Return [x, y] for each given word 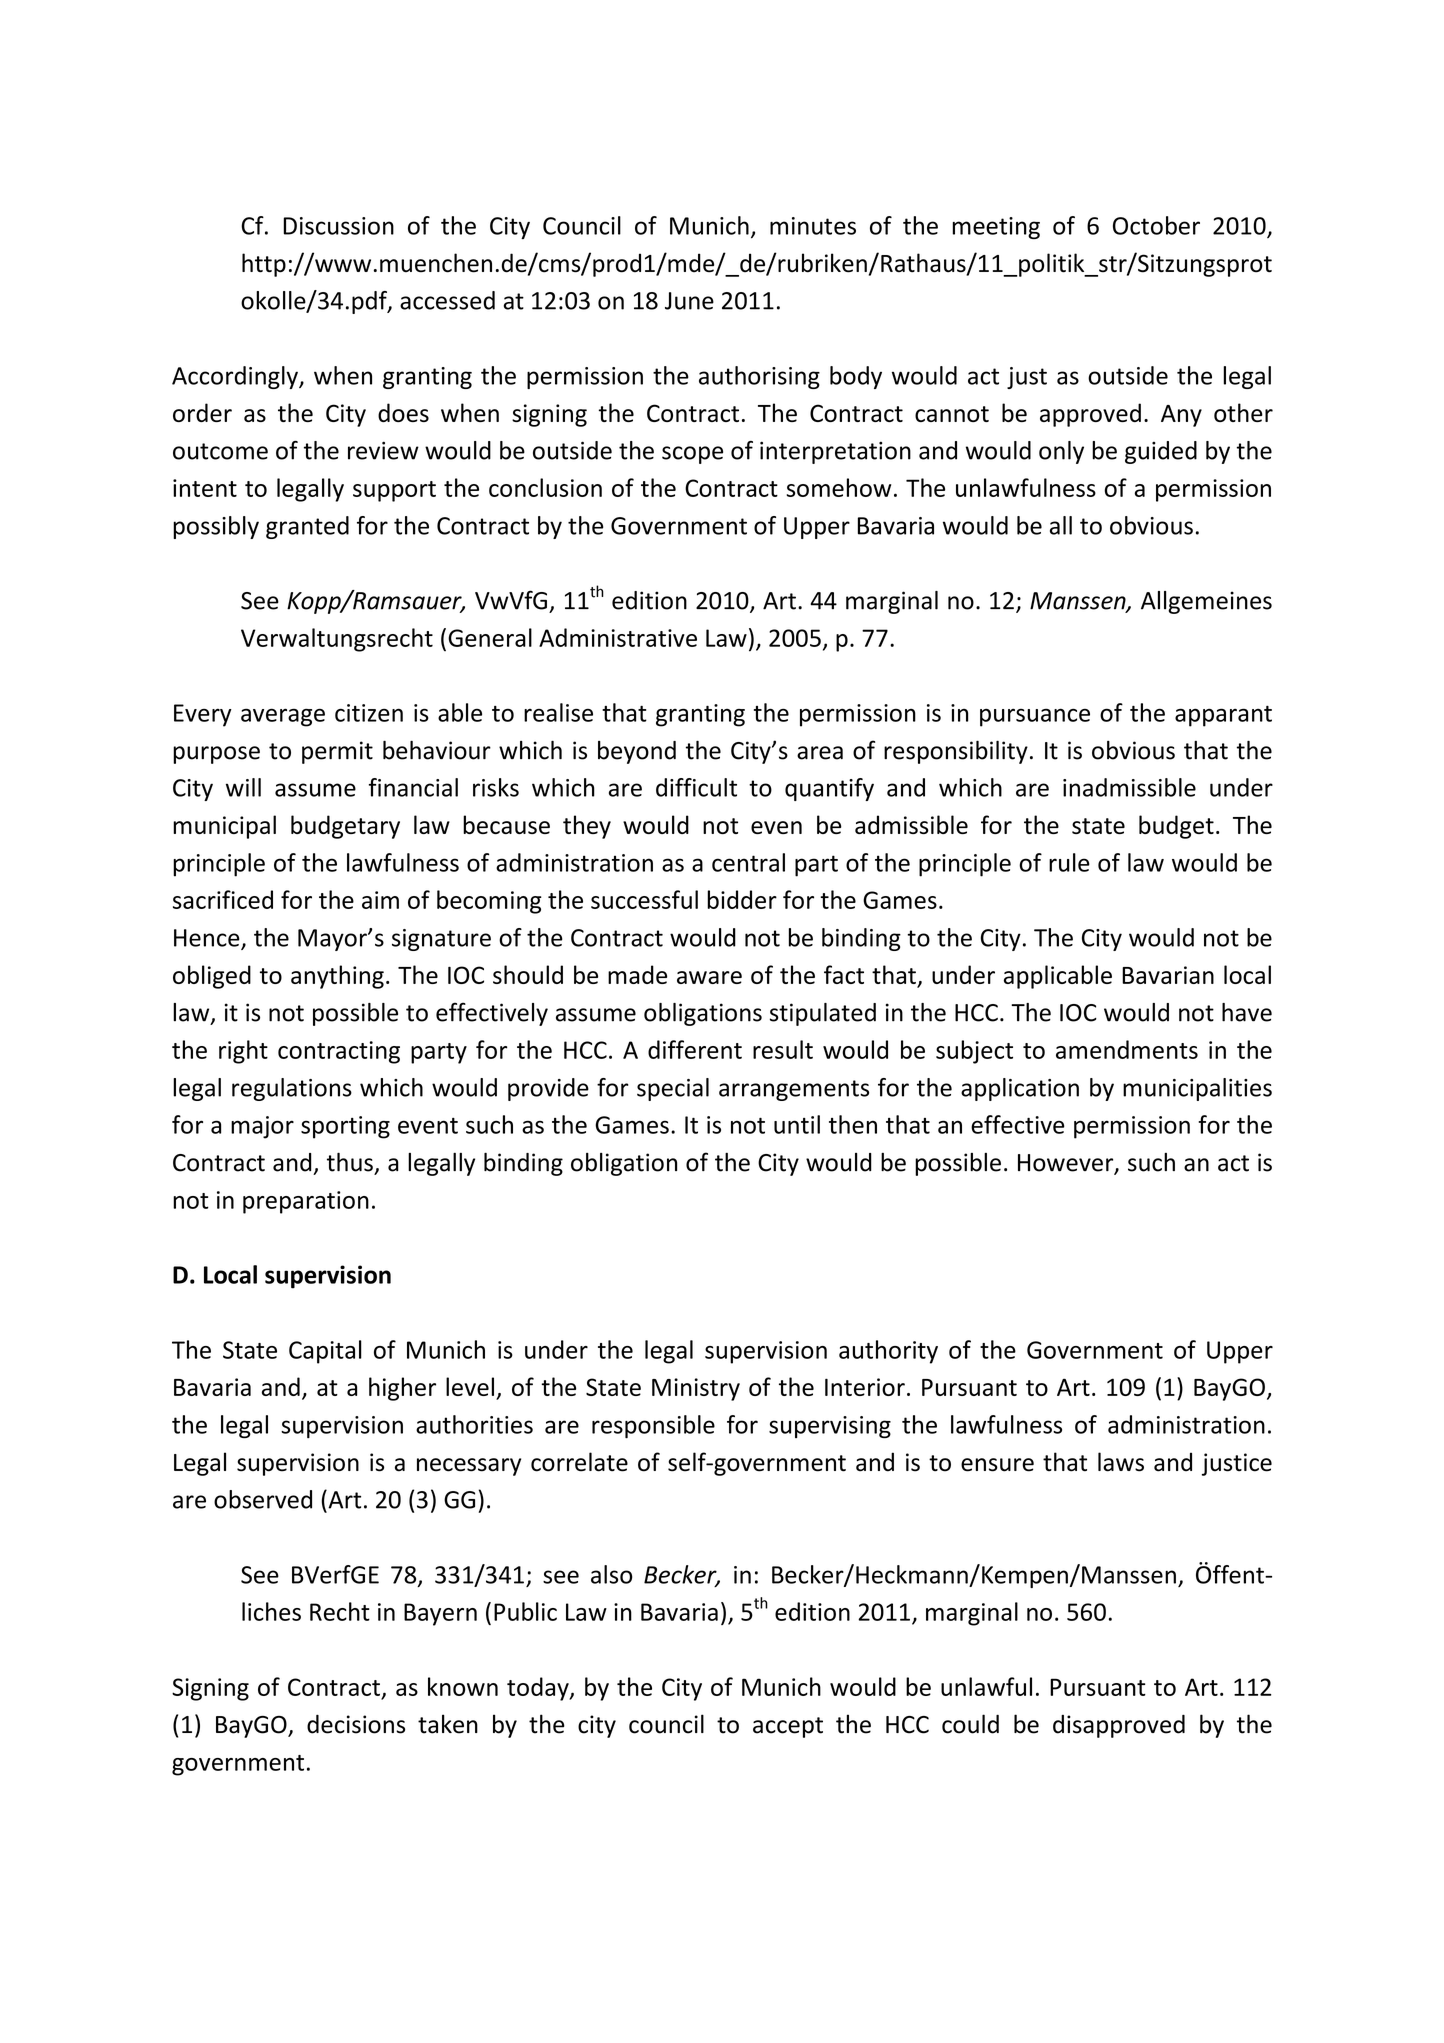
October [1156, 225]
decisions [356, 1724]
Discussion [338, 226]
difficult [696, 787]
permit [337, 752]
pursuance [1035, 717]
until [797, 1124]
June [689, 301]
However [1067, 1164]
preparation [306, 1202]
